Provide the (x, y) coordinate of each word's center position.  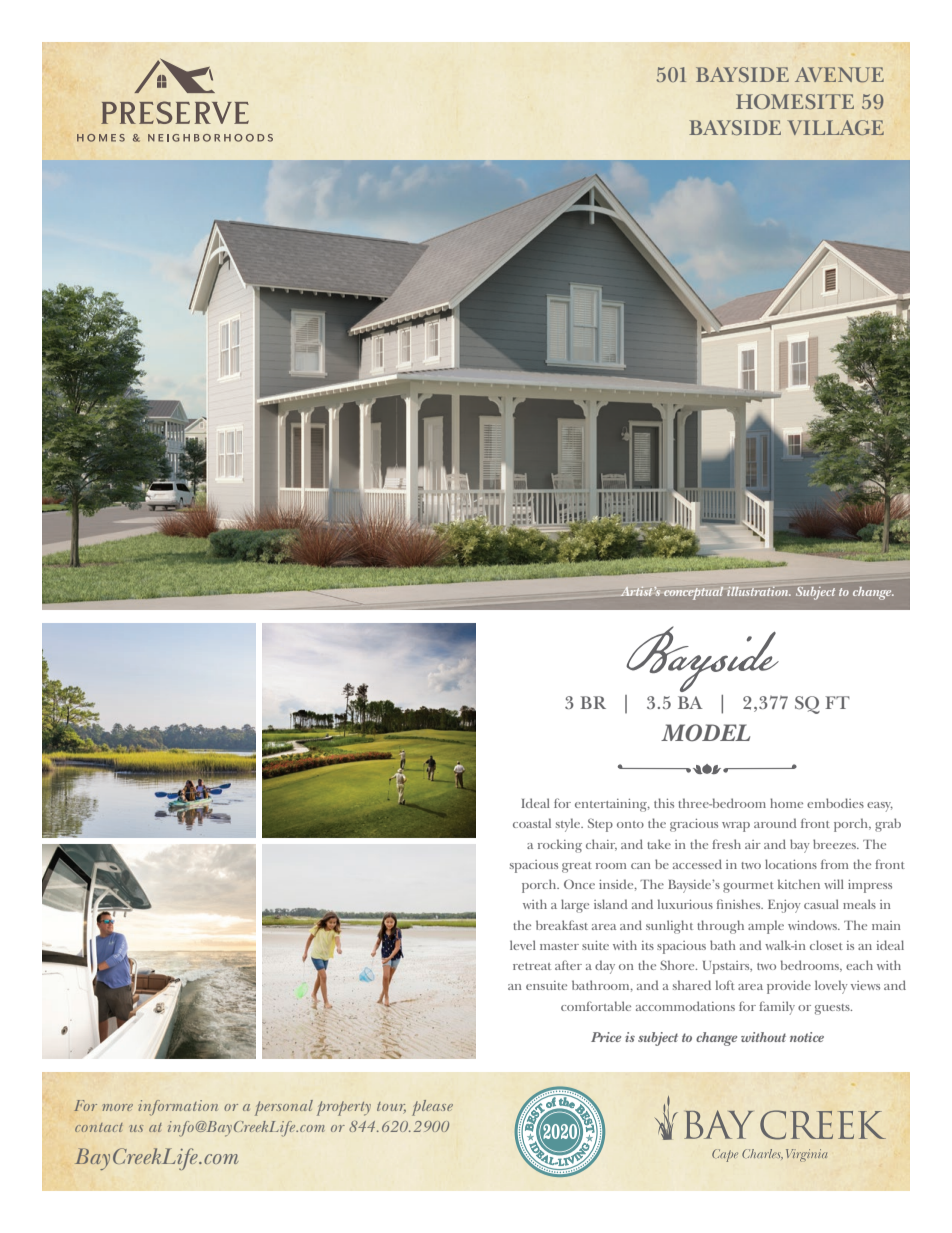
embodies (835, 803)
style (569, 825)
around (775, 823)
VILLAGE (835, 127)
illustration (759, 591)
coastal (532, 823)
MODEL (705, 733)
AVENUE (839, 75)
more (117, 1107)
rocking (560, 846)
